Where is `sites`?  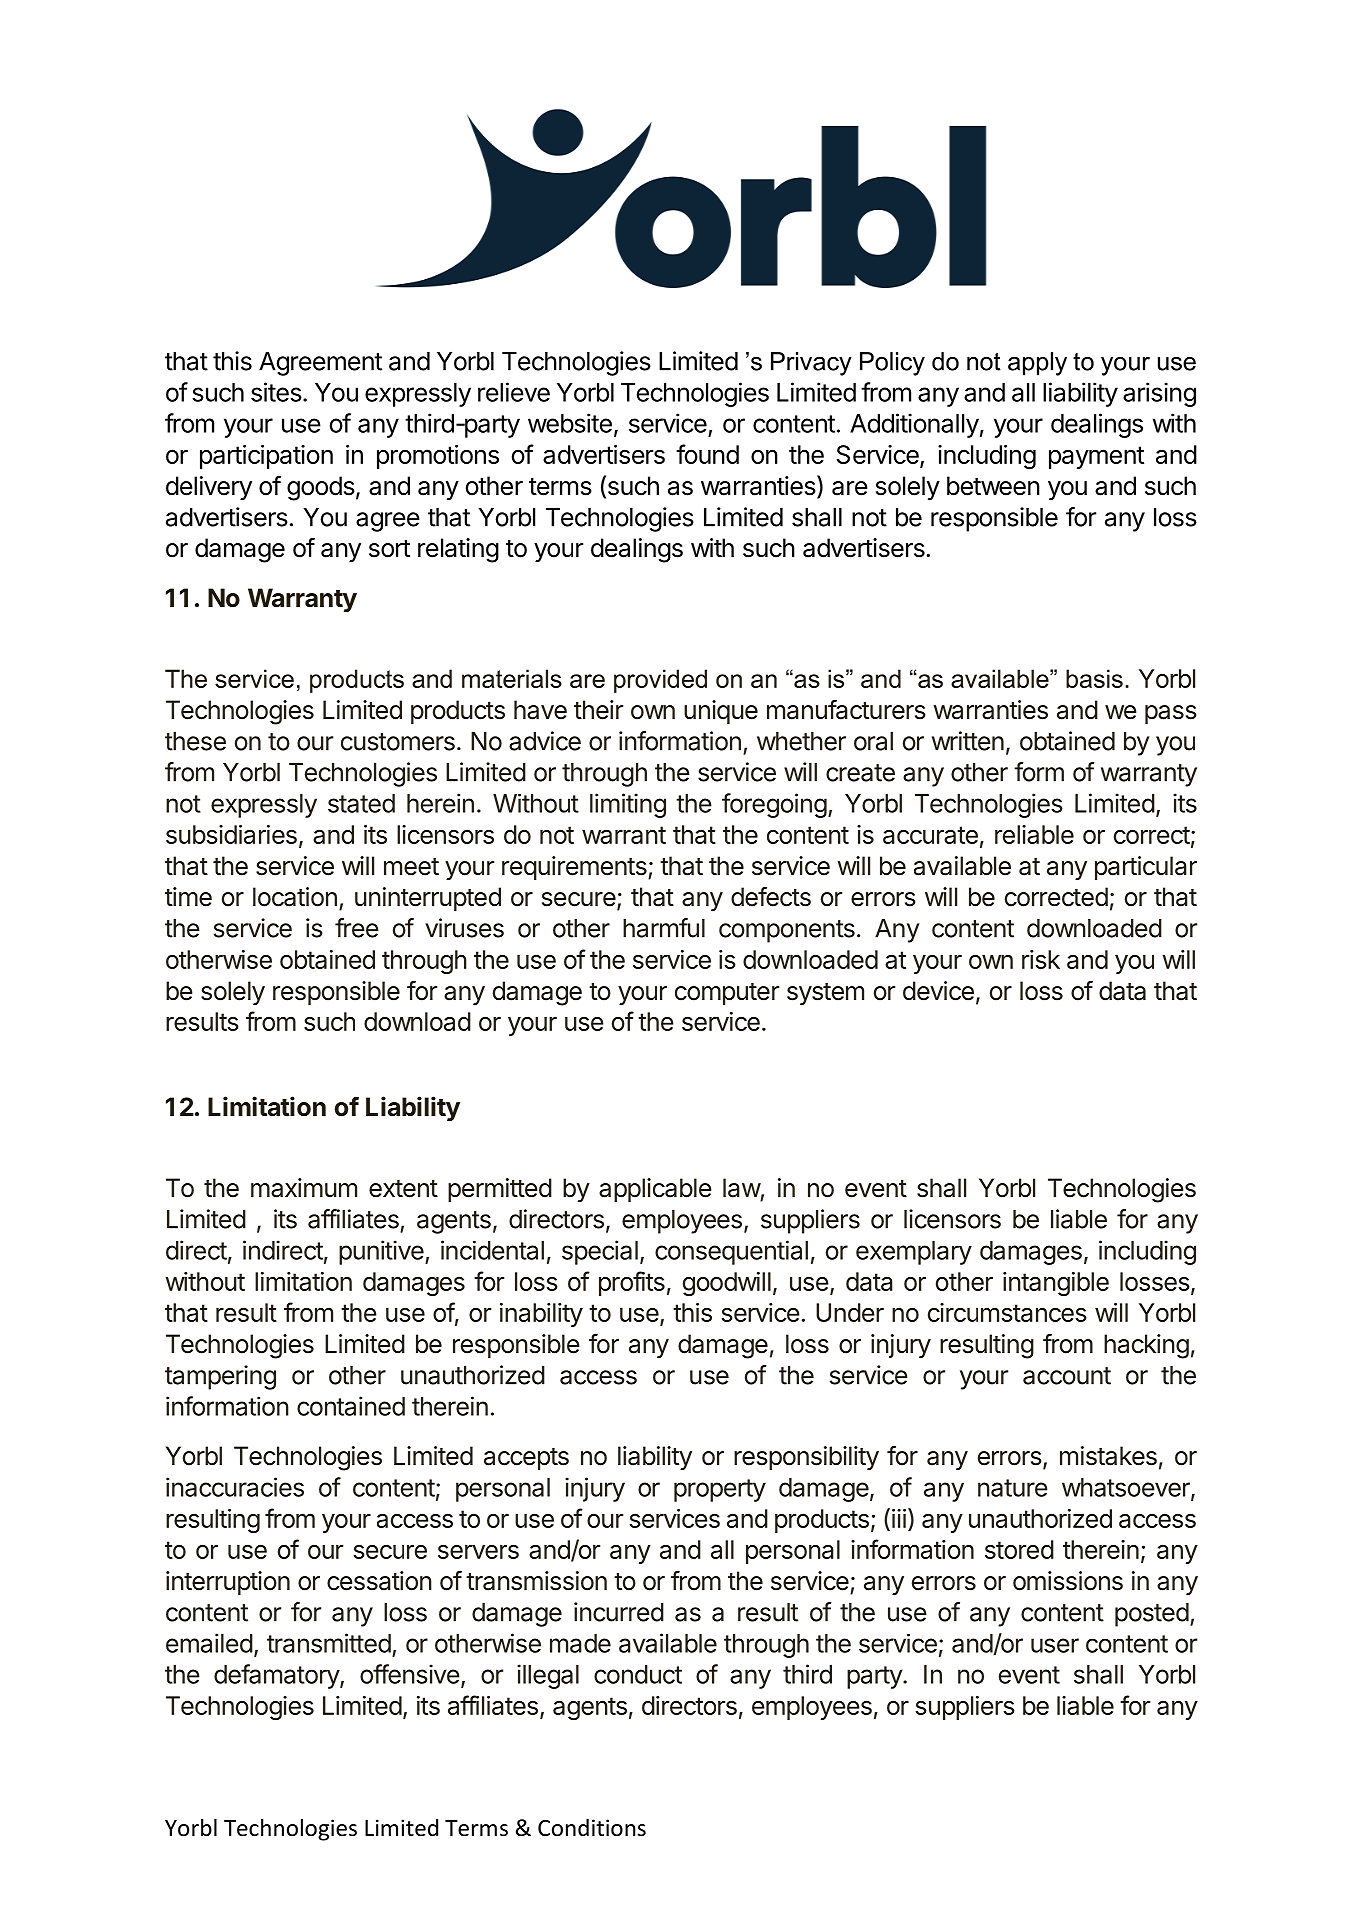
sites is located at coordinates (276, 392).
